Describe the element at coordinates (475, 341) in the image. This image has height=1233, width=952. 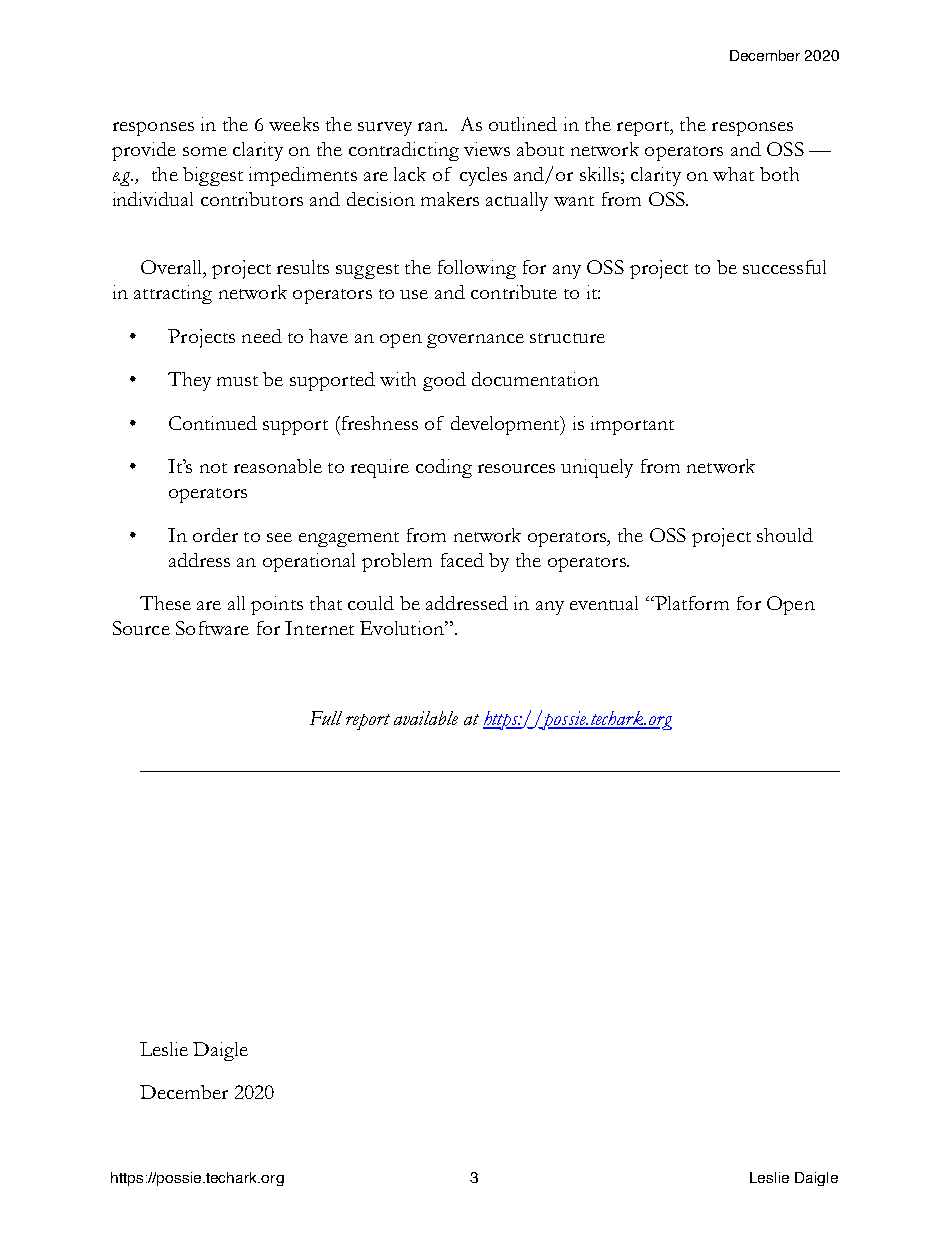
I see `governance` at that location.
